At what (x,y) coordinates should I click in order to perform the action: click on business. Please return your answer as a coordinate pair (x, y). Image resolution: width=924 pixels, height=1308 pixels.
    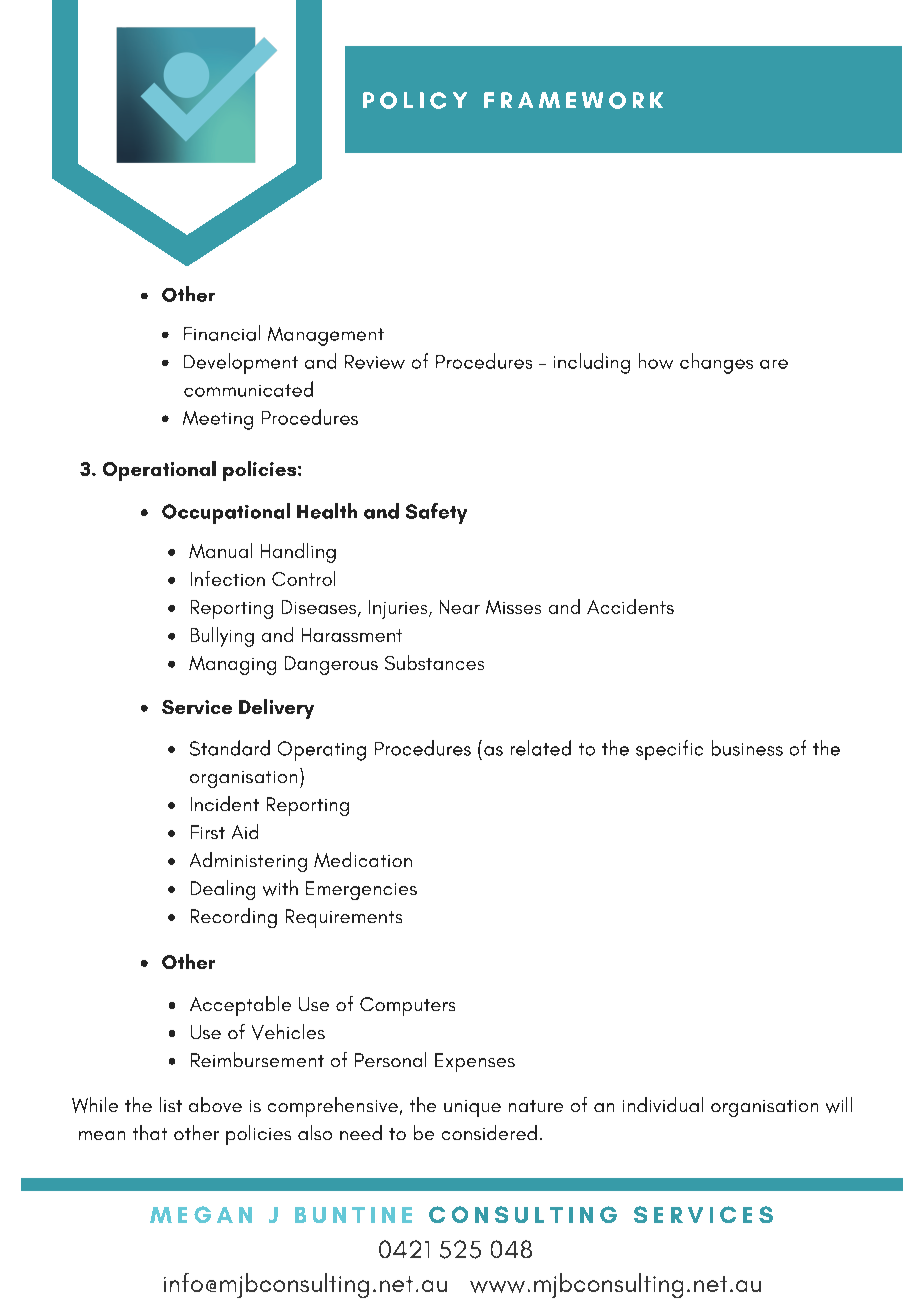
    Looking at the image, I should click on (747, 748).
